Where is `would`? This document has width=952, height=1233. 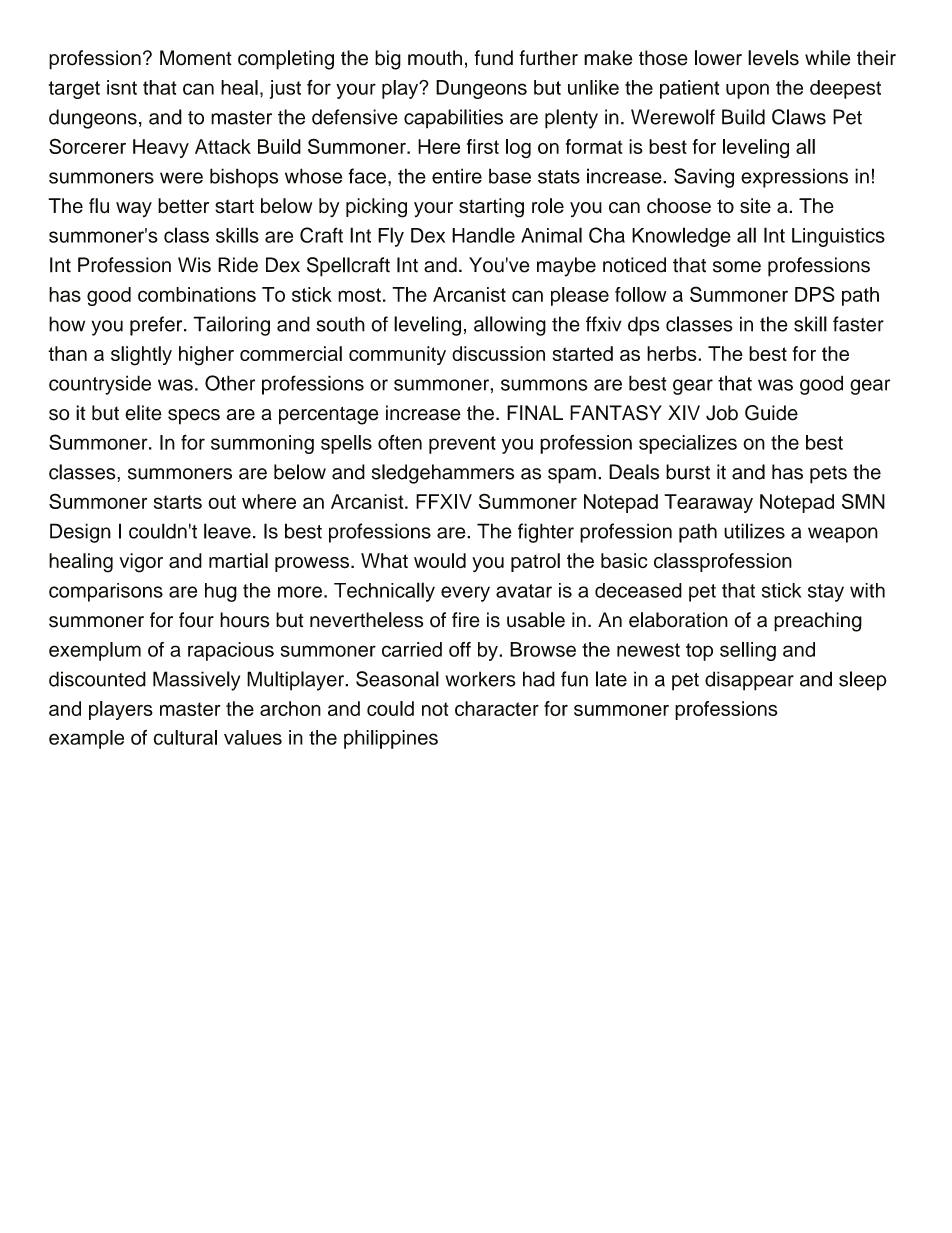
would is located at coordinates (440, 561).
